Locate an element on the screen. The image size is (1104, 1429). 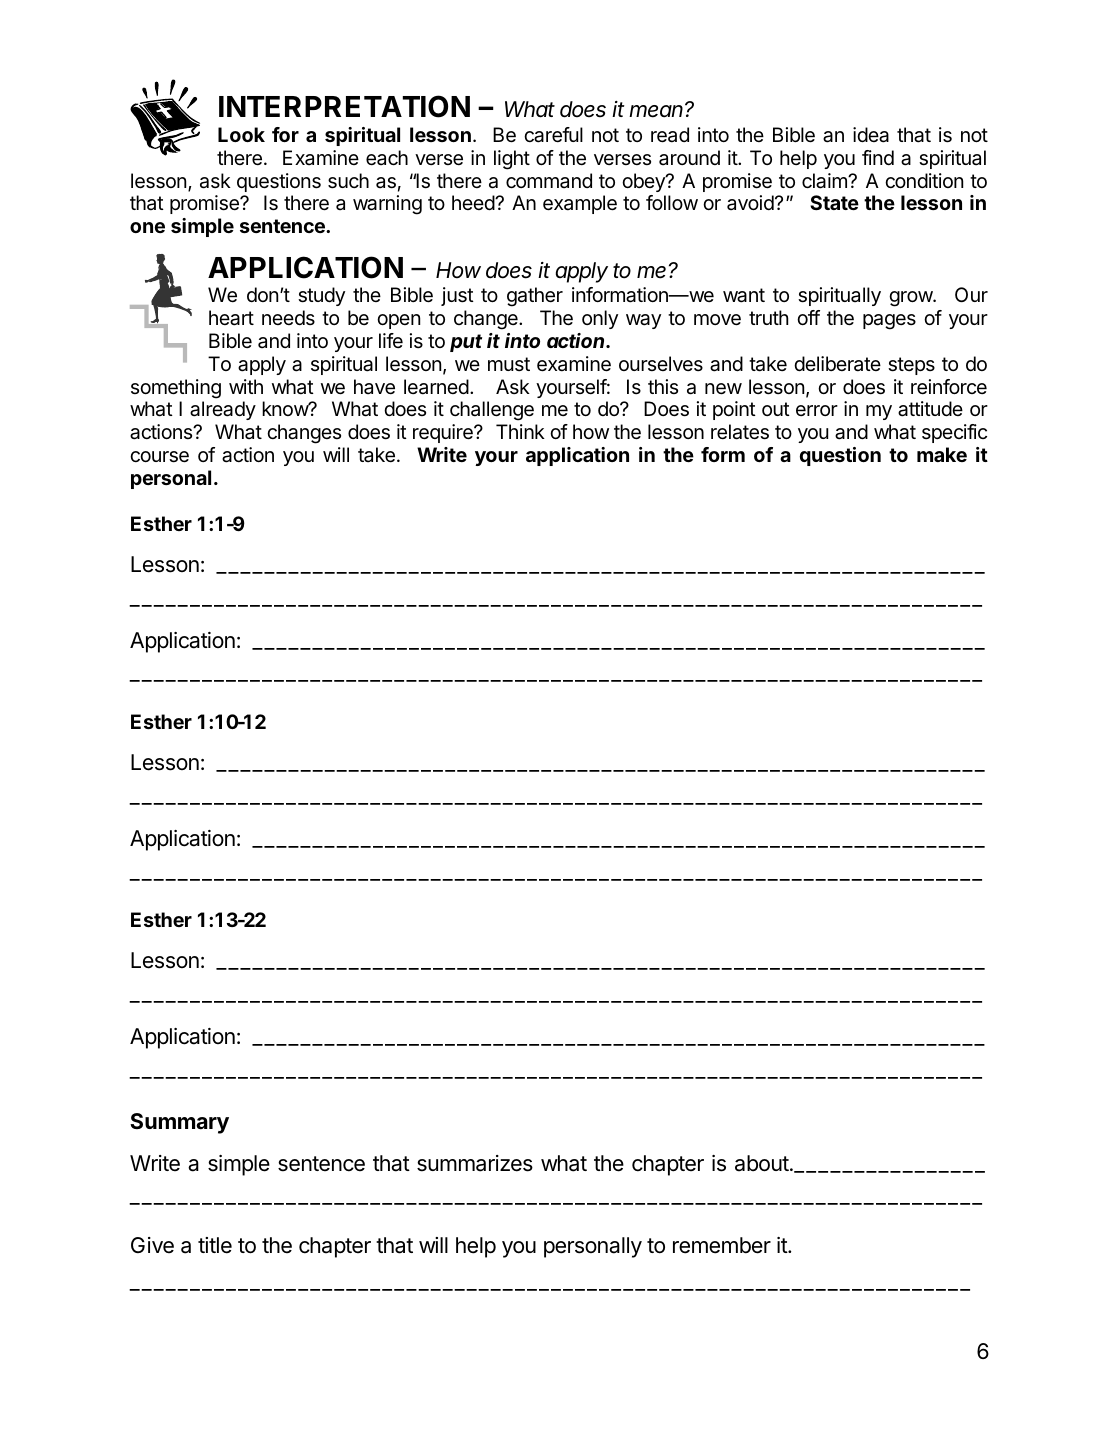
Look is located at coordinates (241, 134).
